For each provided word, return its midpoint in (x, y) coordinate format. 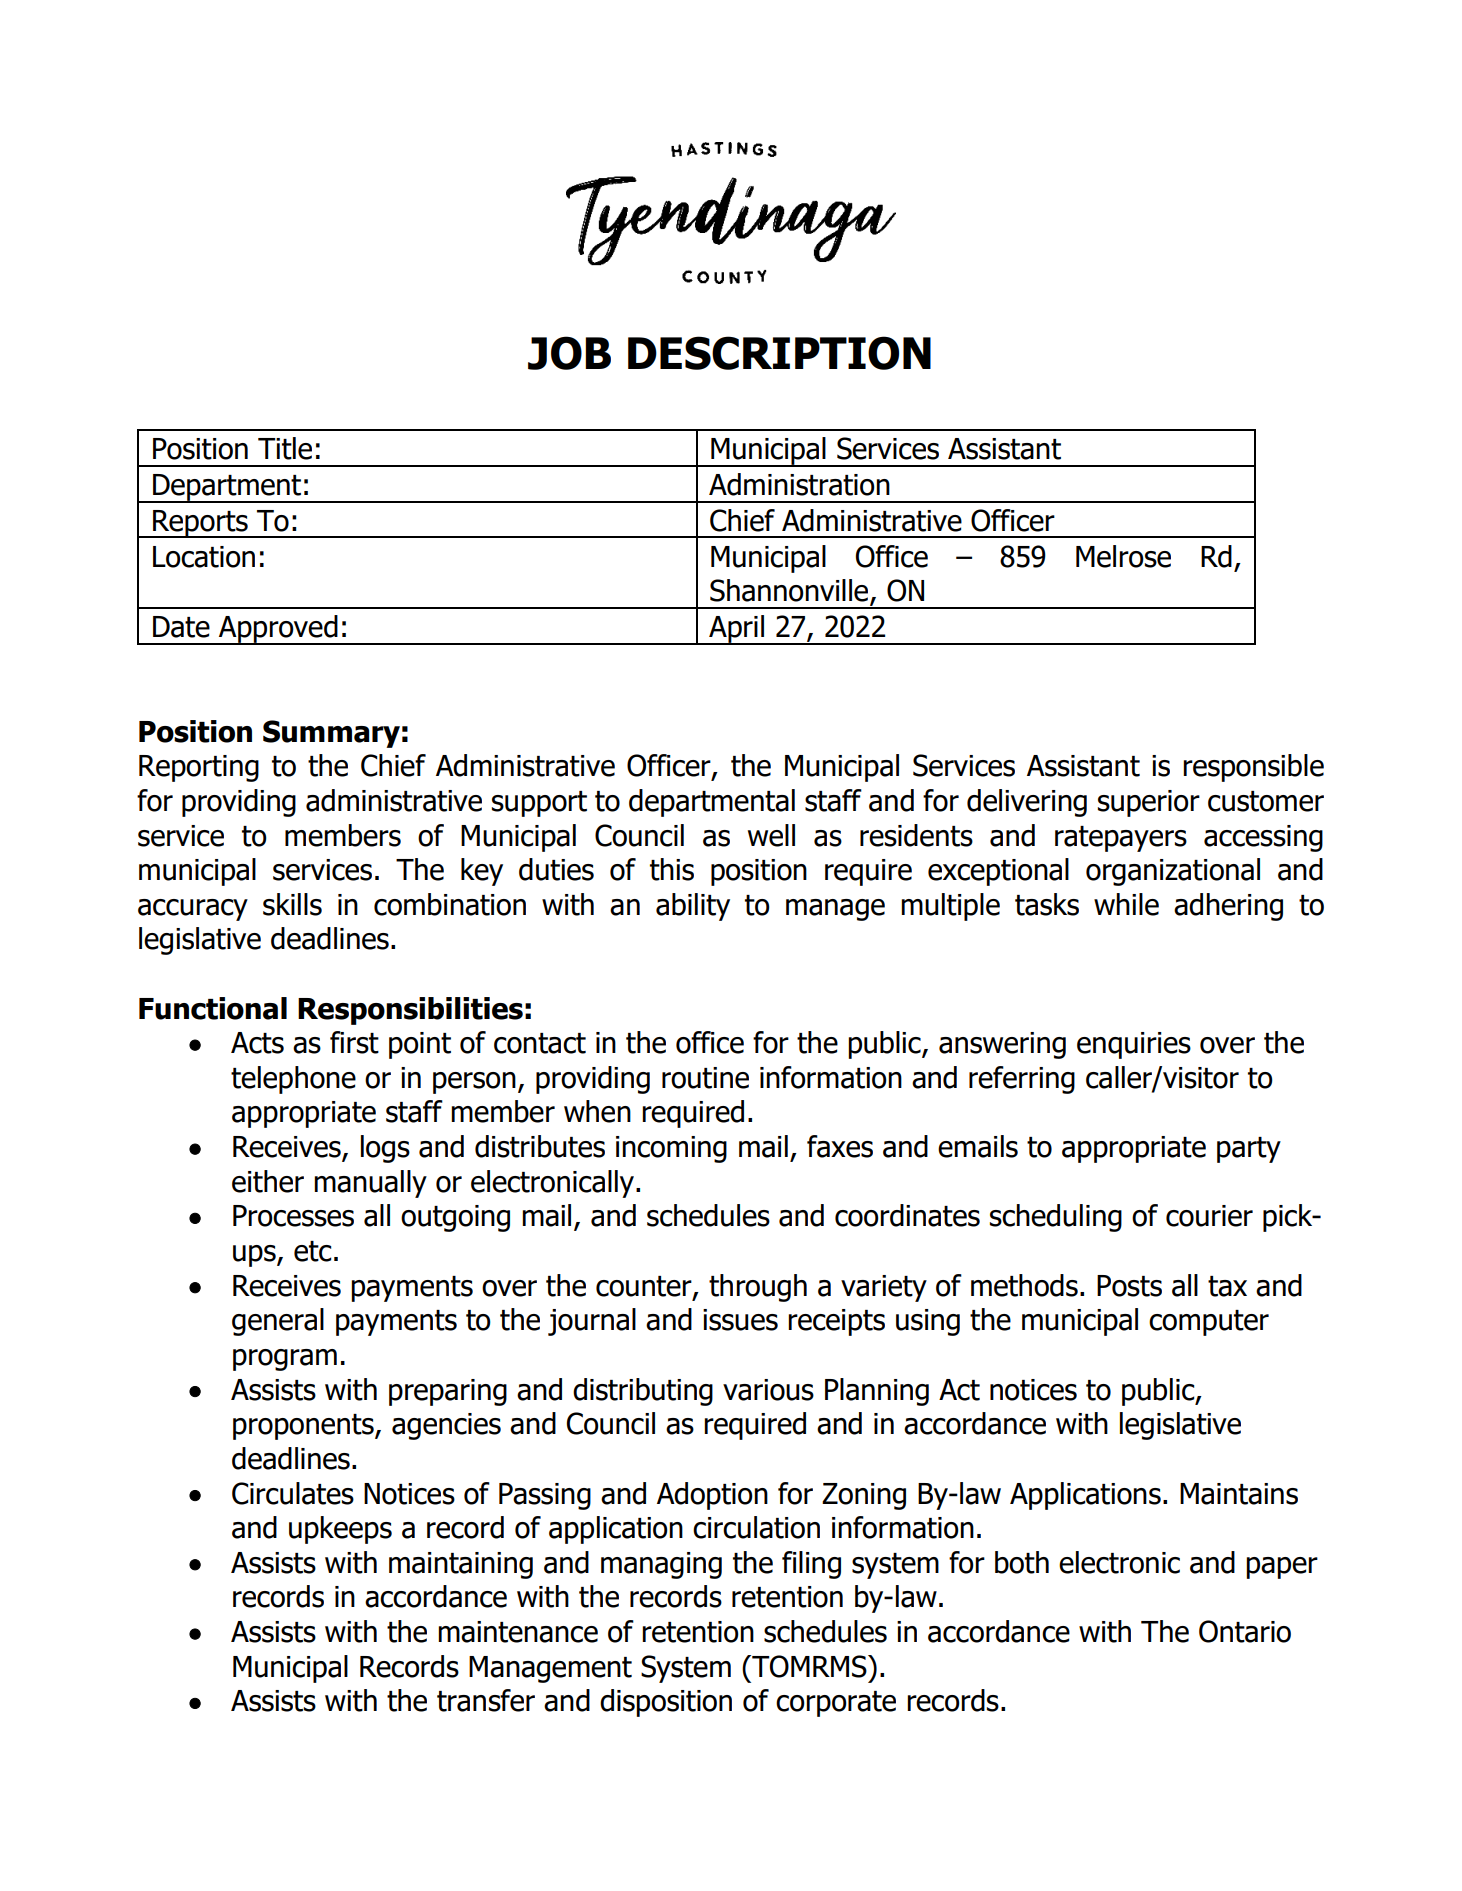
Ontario (1245, 1631)
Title (285, 448)
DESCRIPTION (779, 353)
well (771, 835)
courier (1209, 1216)
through (758, 1288)
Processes (293, 1216)
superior (1149, 803)
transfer (486, 1700)
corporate (836, 1704)
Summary (331, 734)
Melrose (1123, 556)
